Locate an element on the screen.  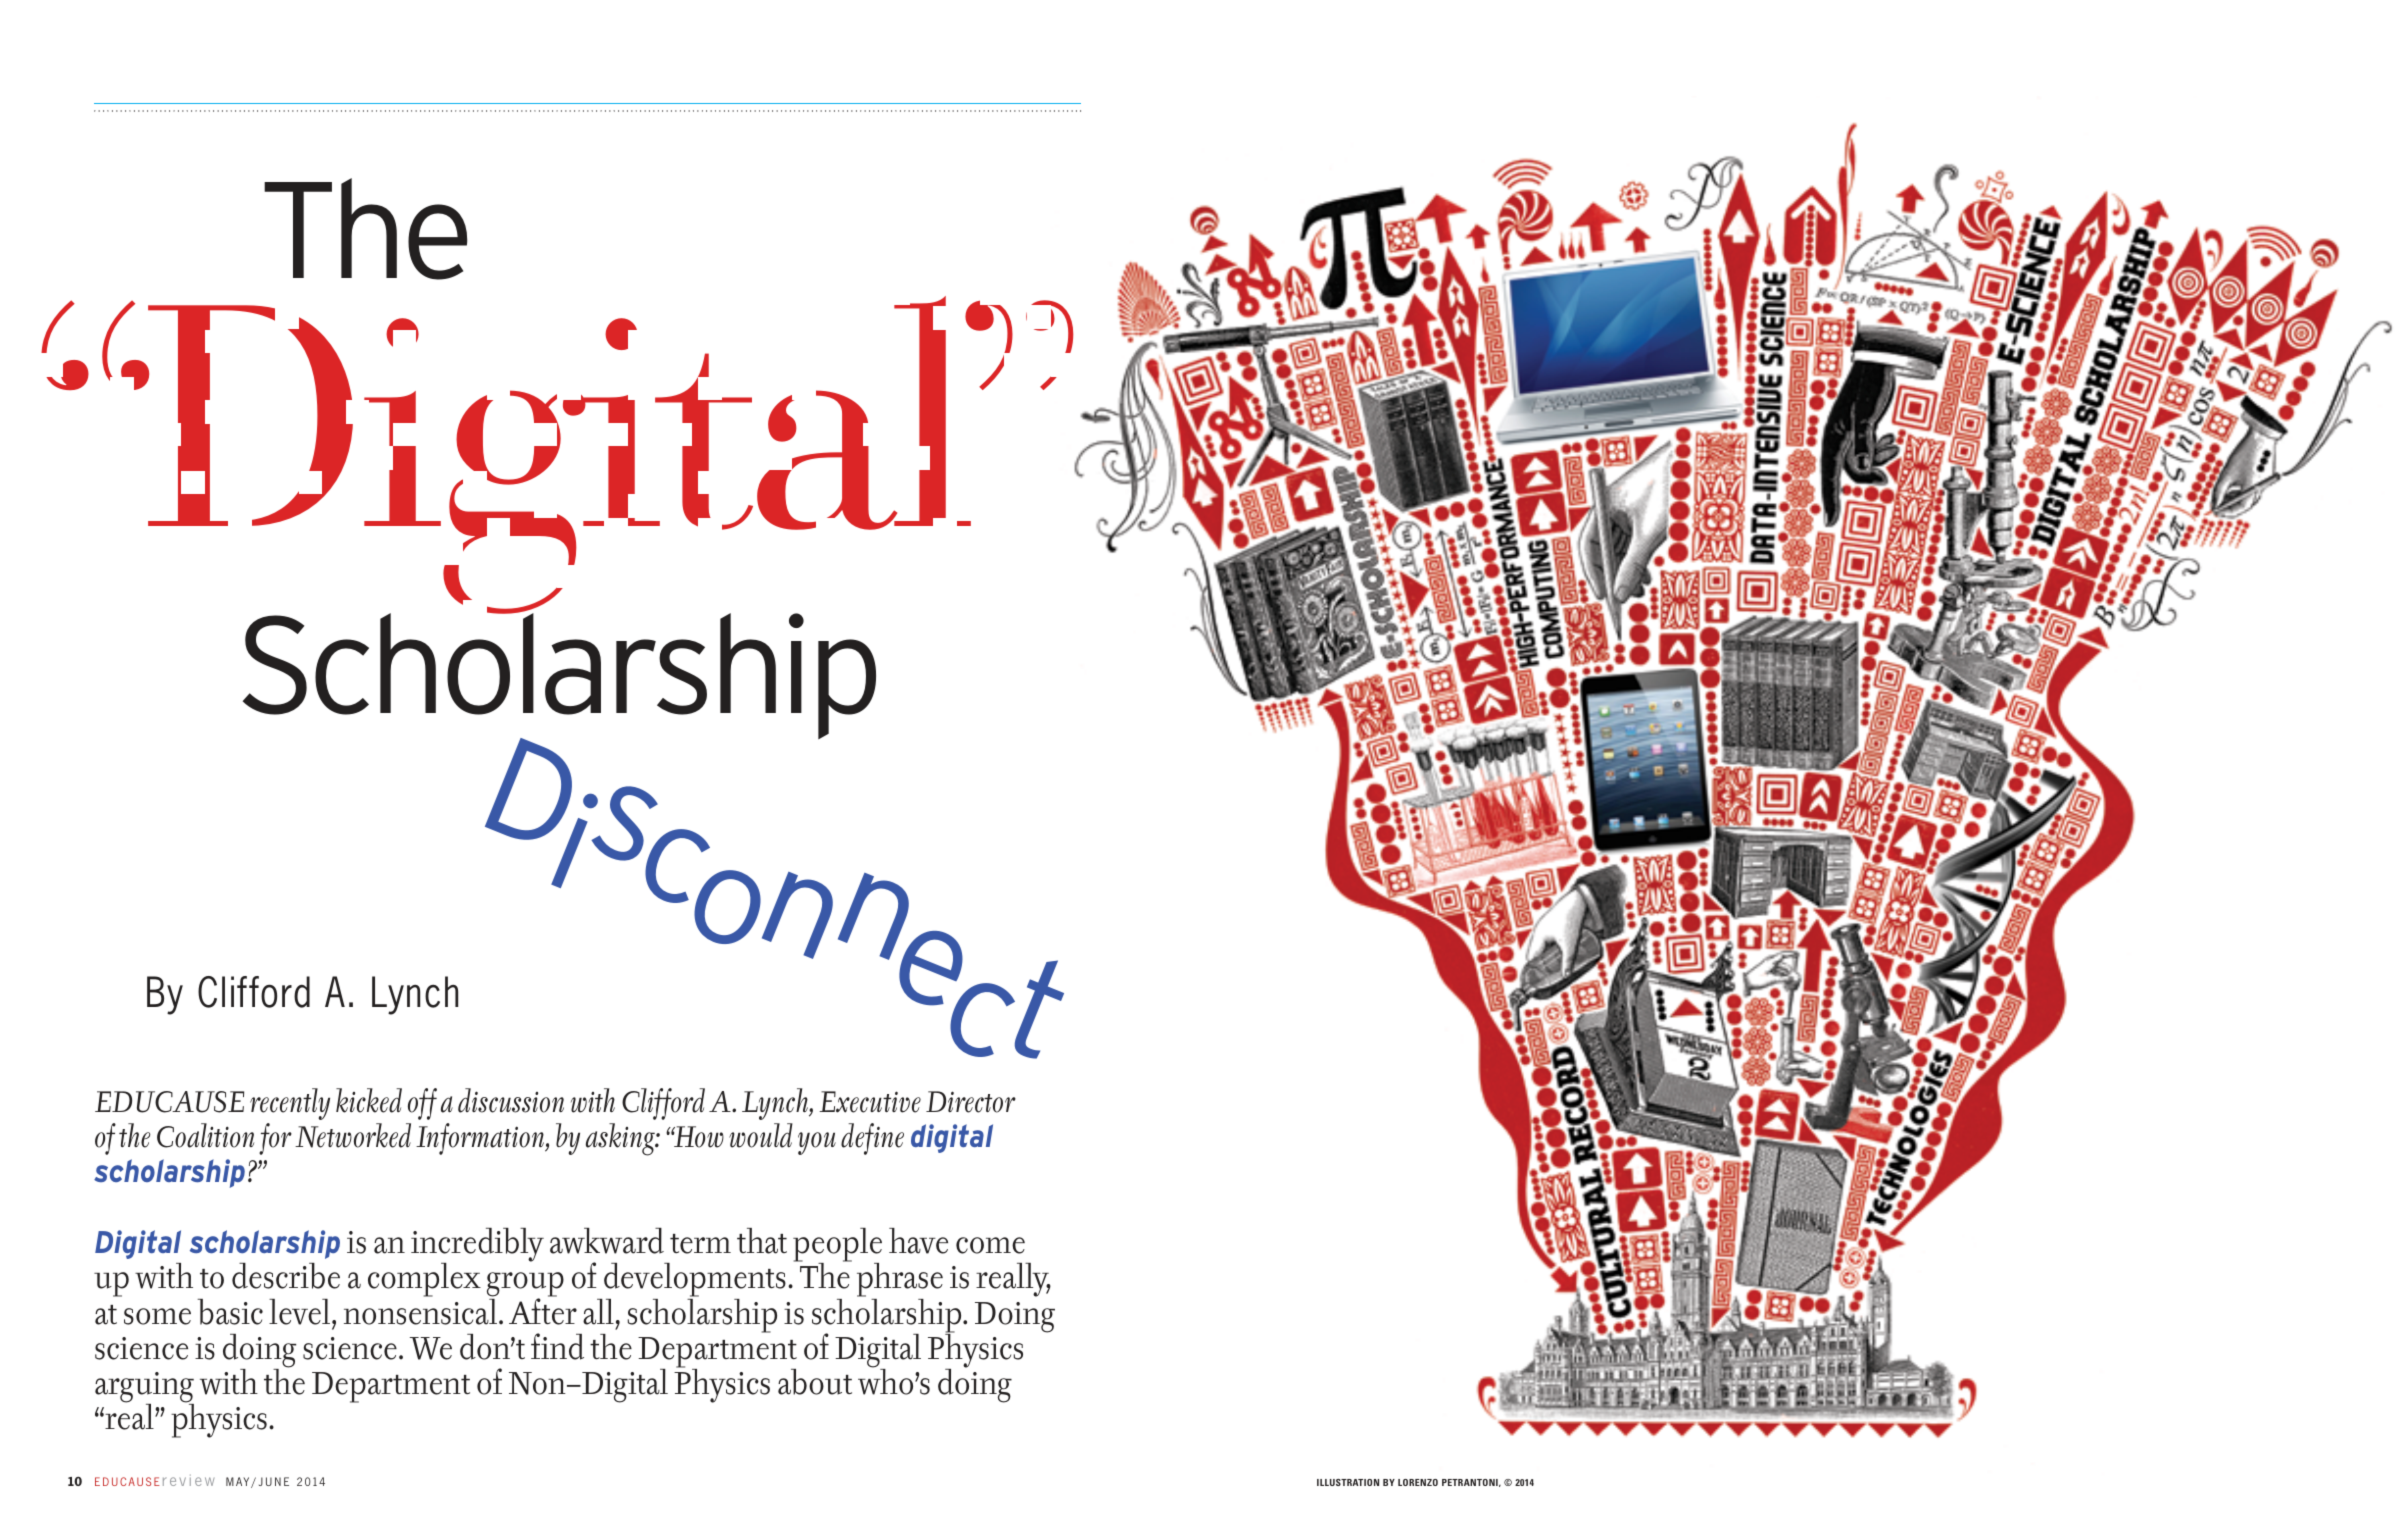
recently is located at coordinates (290, 1104).
